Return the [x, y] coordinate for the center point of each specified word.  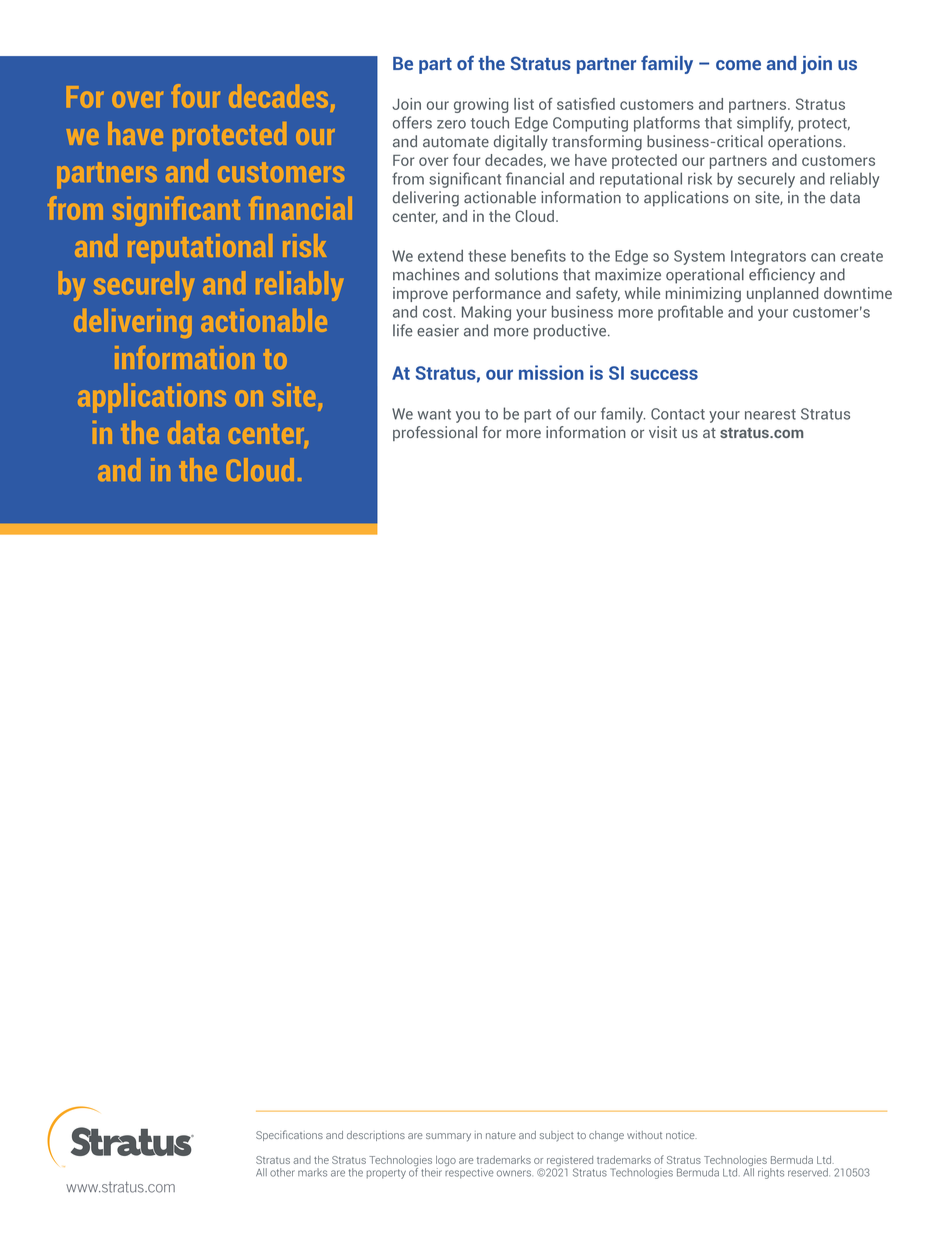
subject [557, 1136]
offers [412, 122]
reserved [809, 1172]
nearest [770, 414]
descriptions [376, 1136]
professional [435, 433]
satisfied [586, 104]
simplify [765, 124]
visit [663, 432]
